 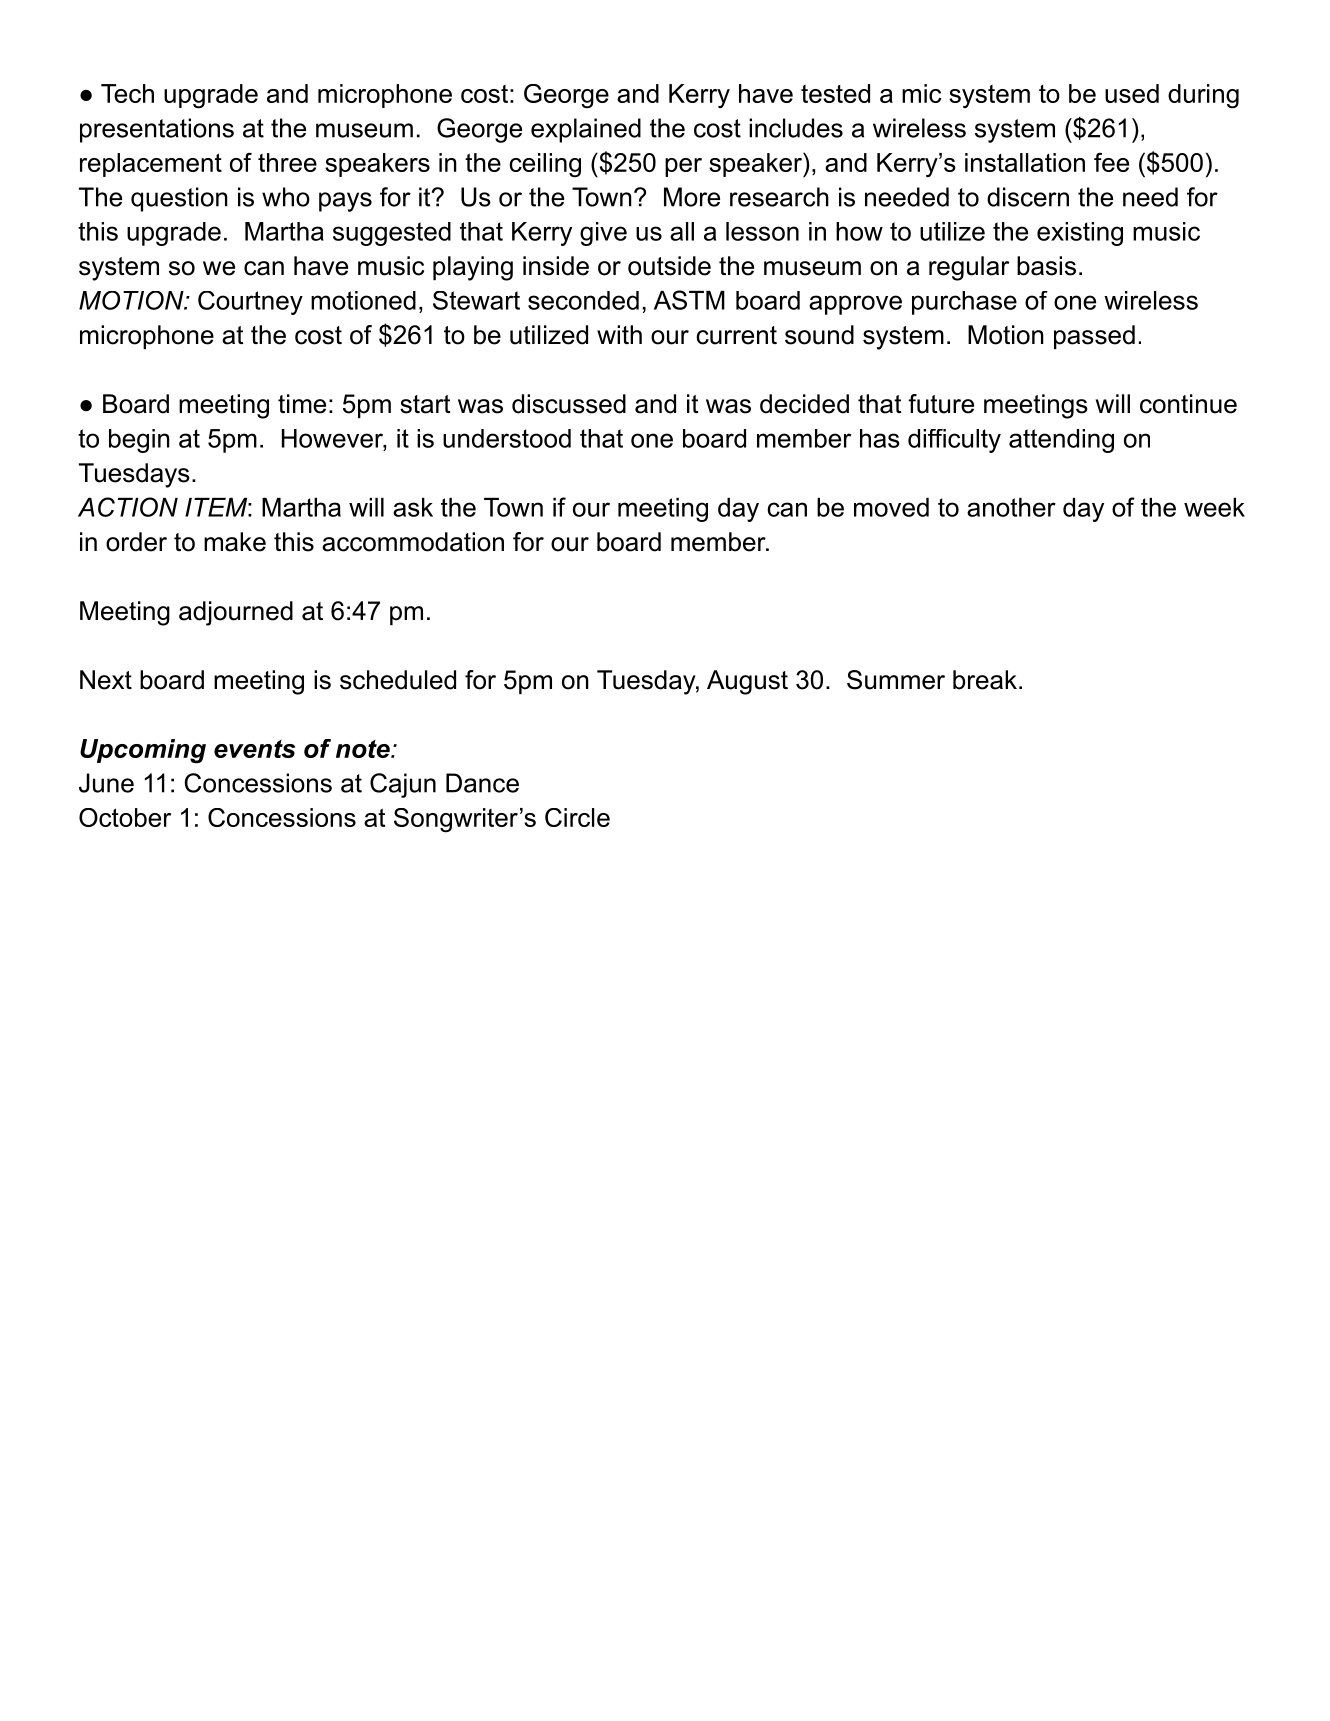 I want to click on with, so click(x=619, y=334).
